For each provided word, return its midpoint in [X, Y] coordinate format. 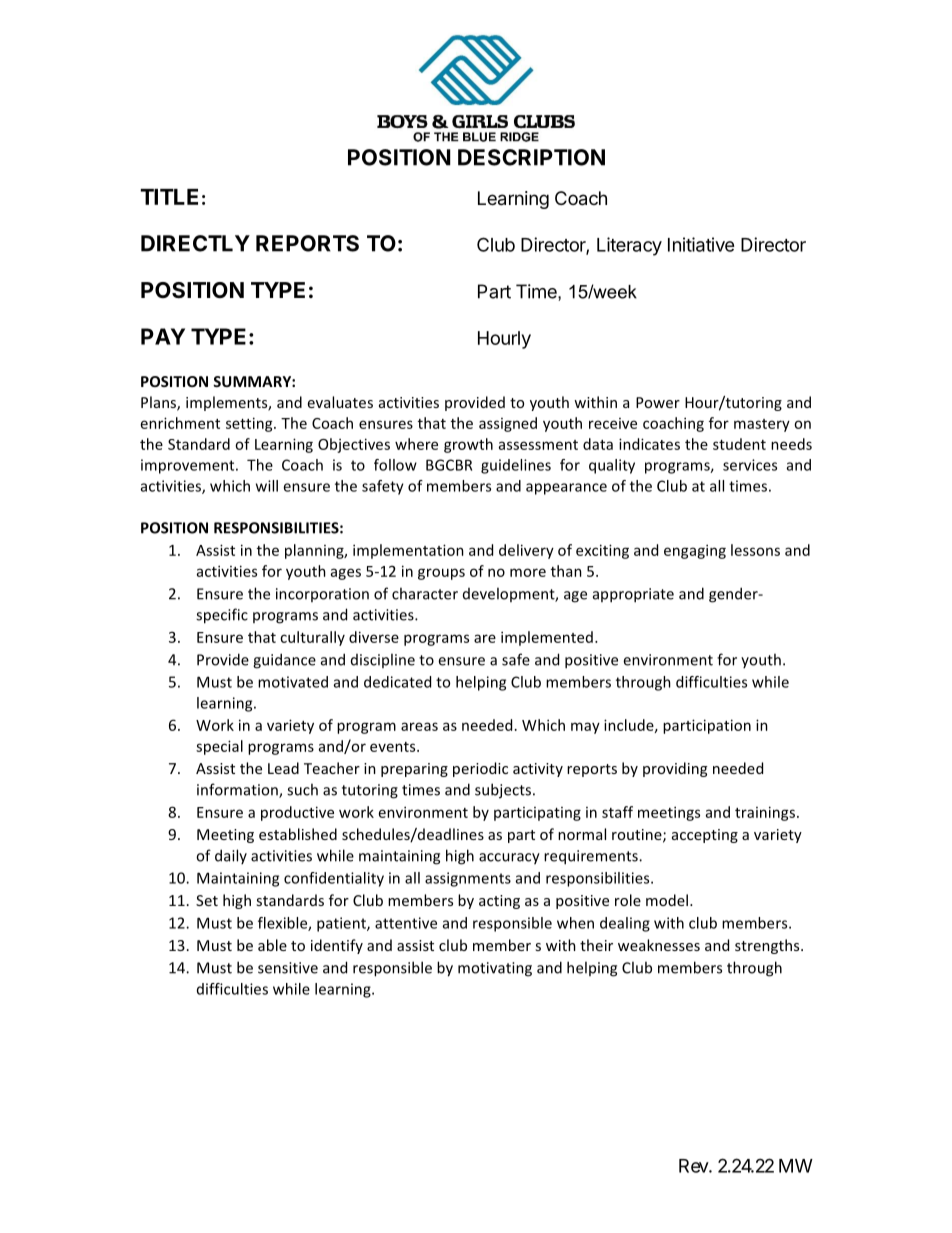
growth [468, 445]
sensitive [288, 968]
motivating [495, 969]
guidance [284, 661]
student [739, 444]
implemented [547, 638]
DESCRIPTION [531, 157]
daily [231, 856]
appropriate [633, 595]
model [667, 900]
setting [250, 424]
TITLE [169, 197]
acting [499, 902]
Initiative [701, 244]
